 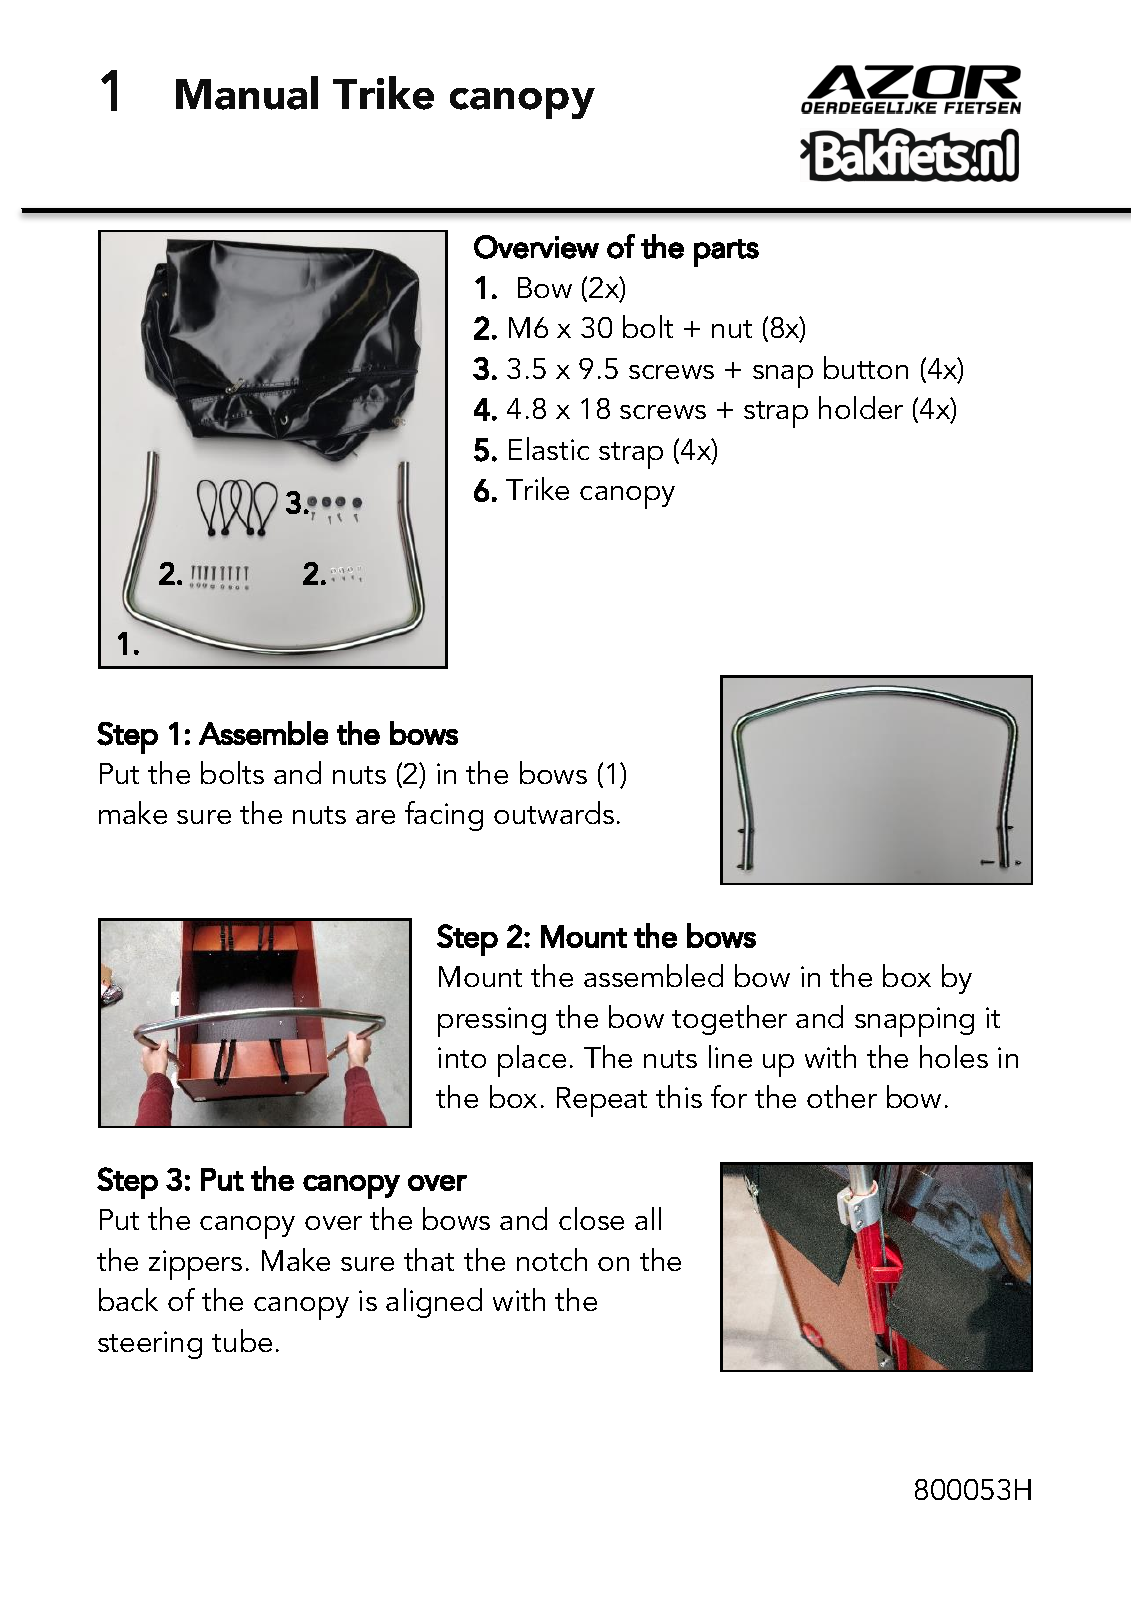 What do you see at coordinates (552, 1259) in the screenshot?
I see `notch` at bounding box center [552, 1259].
